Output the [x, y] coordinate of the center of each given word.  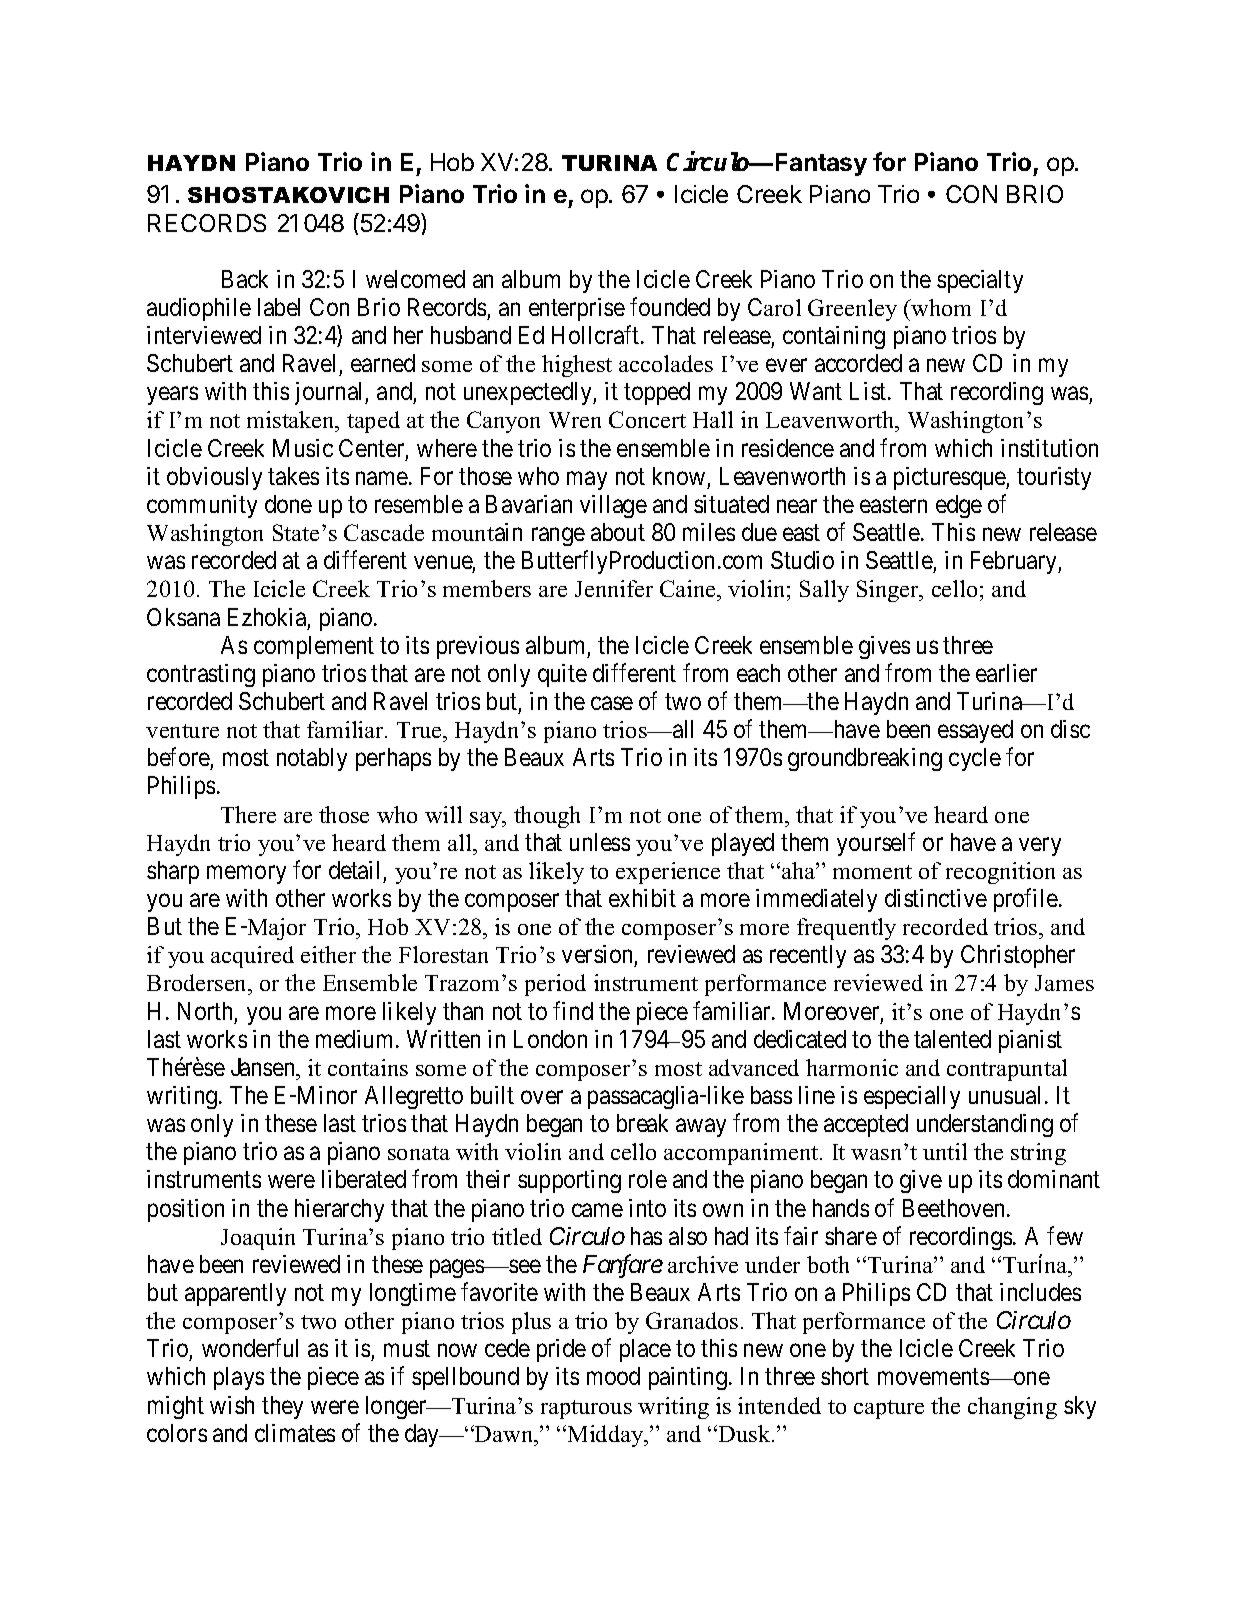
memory [246, 875]
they [282, 1407]
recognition [1000, 873]
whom [940, 307]
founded [670, 306]
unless [600, 842]
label [279, 307]
